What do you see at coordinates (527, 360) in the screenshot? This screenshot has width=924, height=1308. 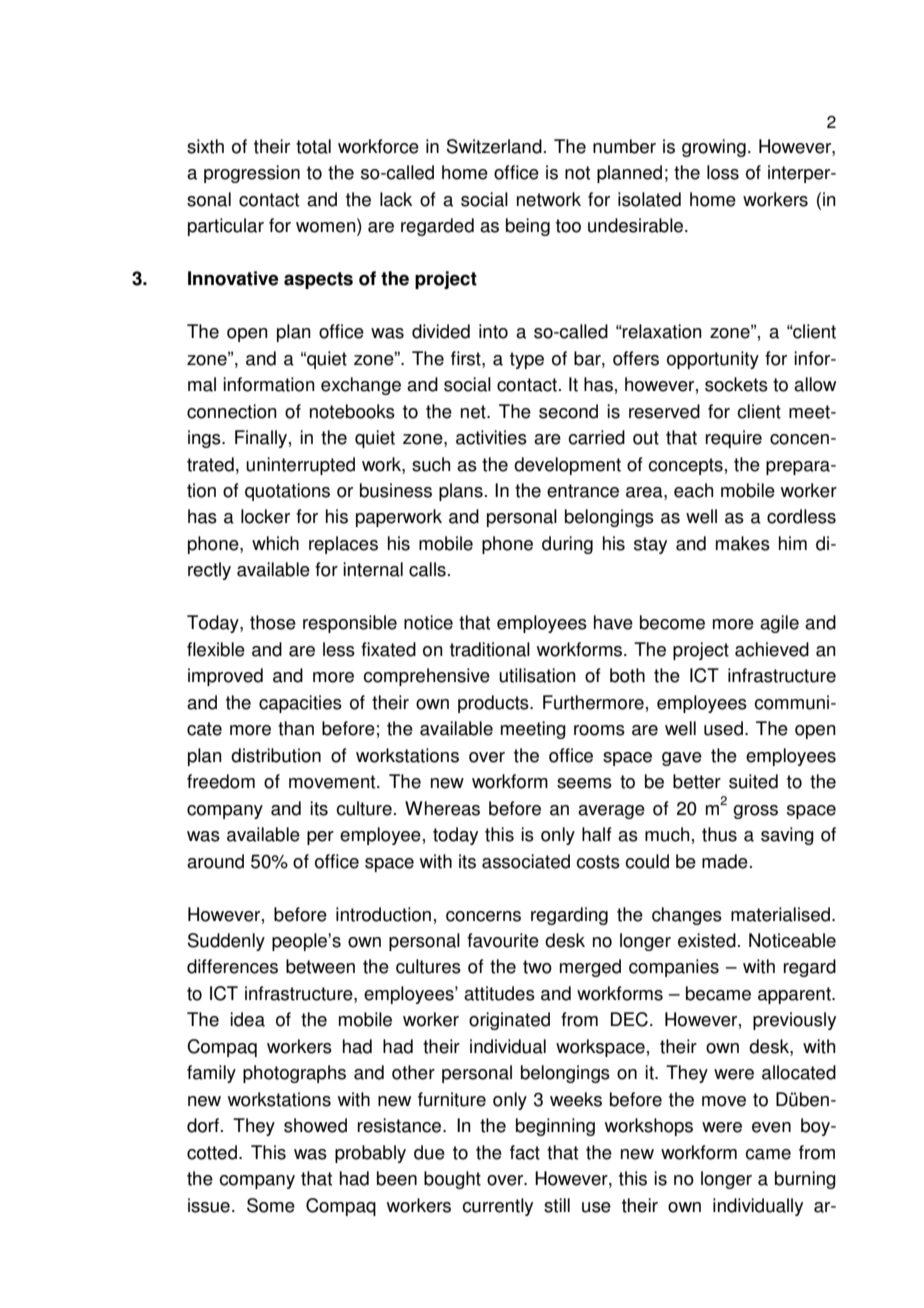 I see `type` at bounding box center [527, 360].
